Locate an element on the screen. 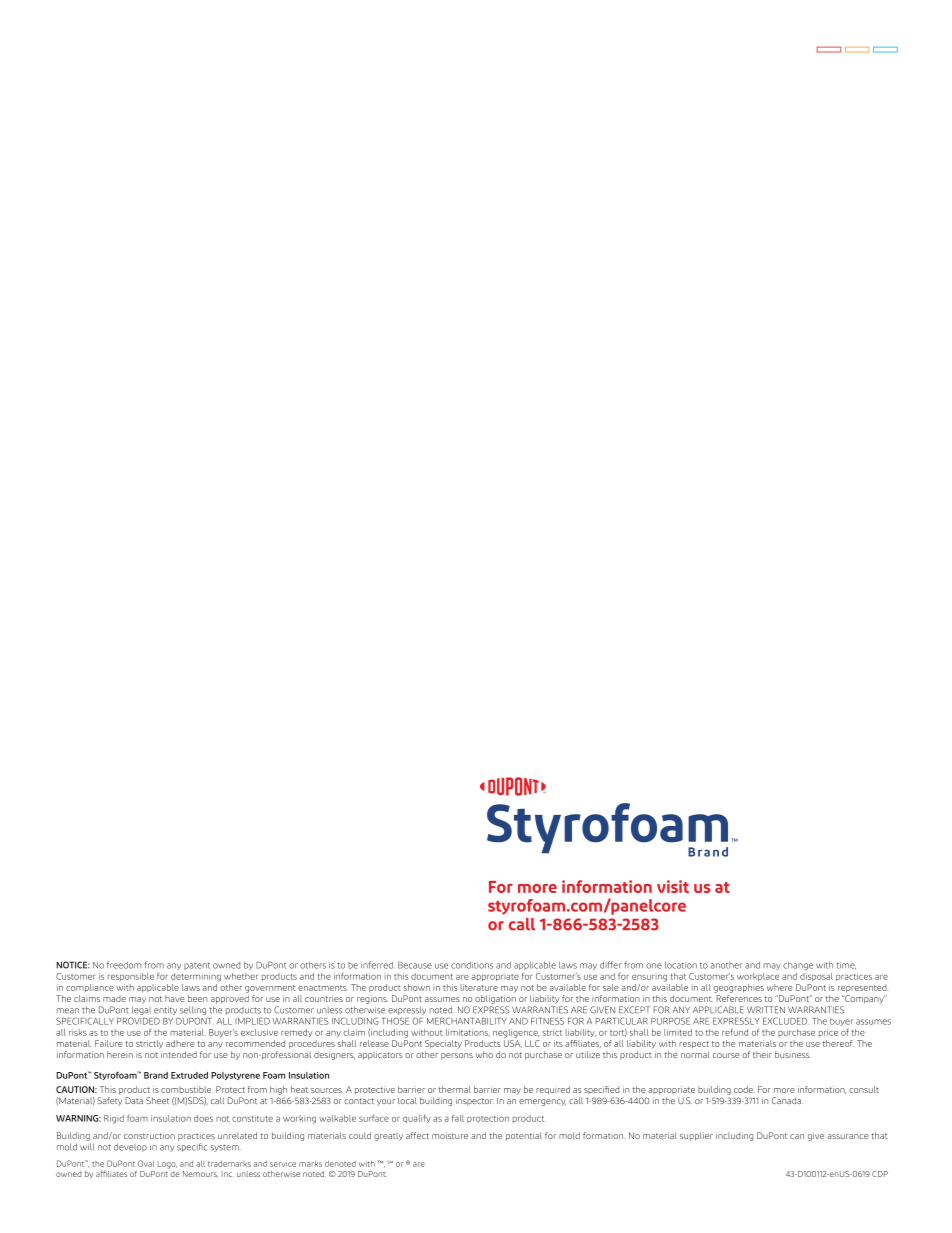 This screenshot has width=952, height=1233. CDP is located at coordinates (880, 1174).
